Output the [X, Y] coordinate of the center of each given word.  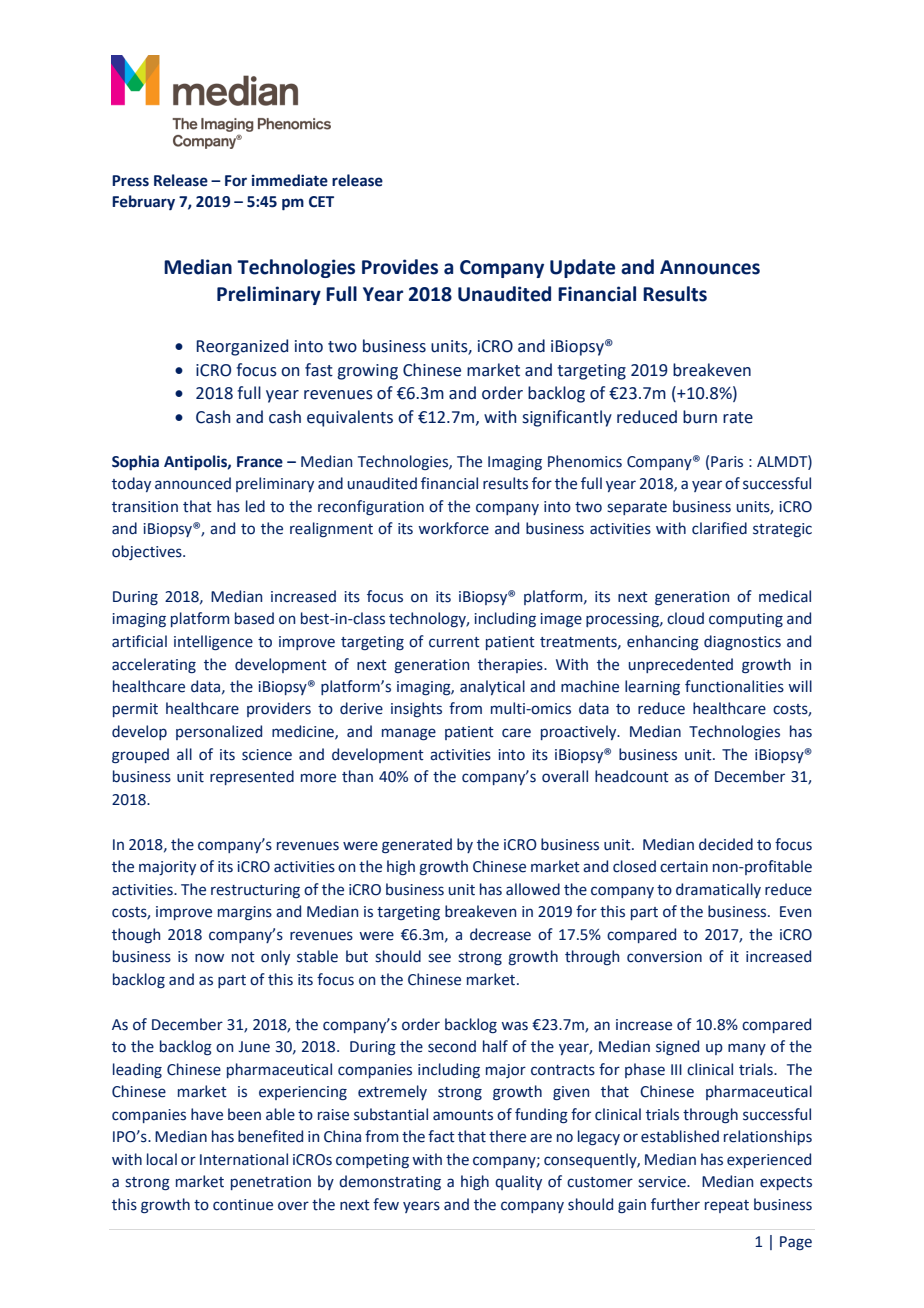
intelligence [213, 643]
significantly [567, 418]
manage [409, 734]
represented [252, 777]
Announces [710, 267]
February [143, 202]
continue [243, 1205]
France [260, 462]
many [747, 1049]
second [452, 1046]
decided [726, 844]
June [254, 1047]
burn [700, 417]
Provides [400, 267]
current [454, 642]
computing [746, 620]
